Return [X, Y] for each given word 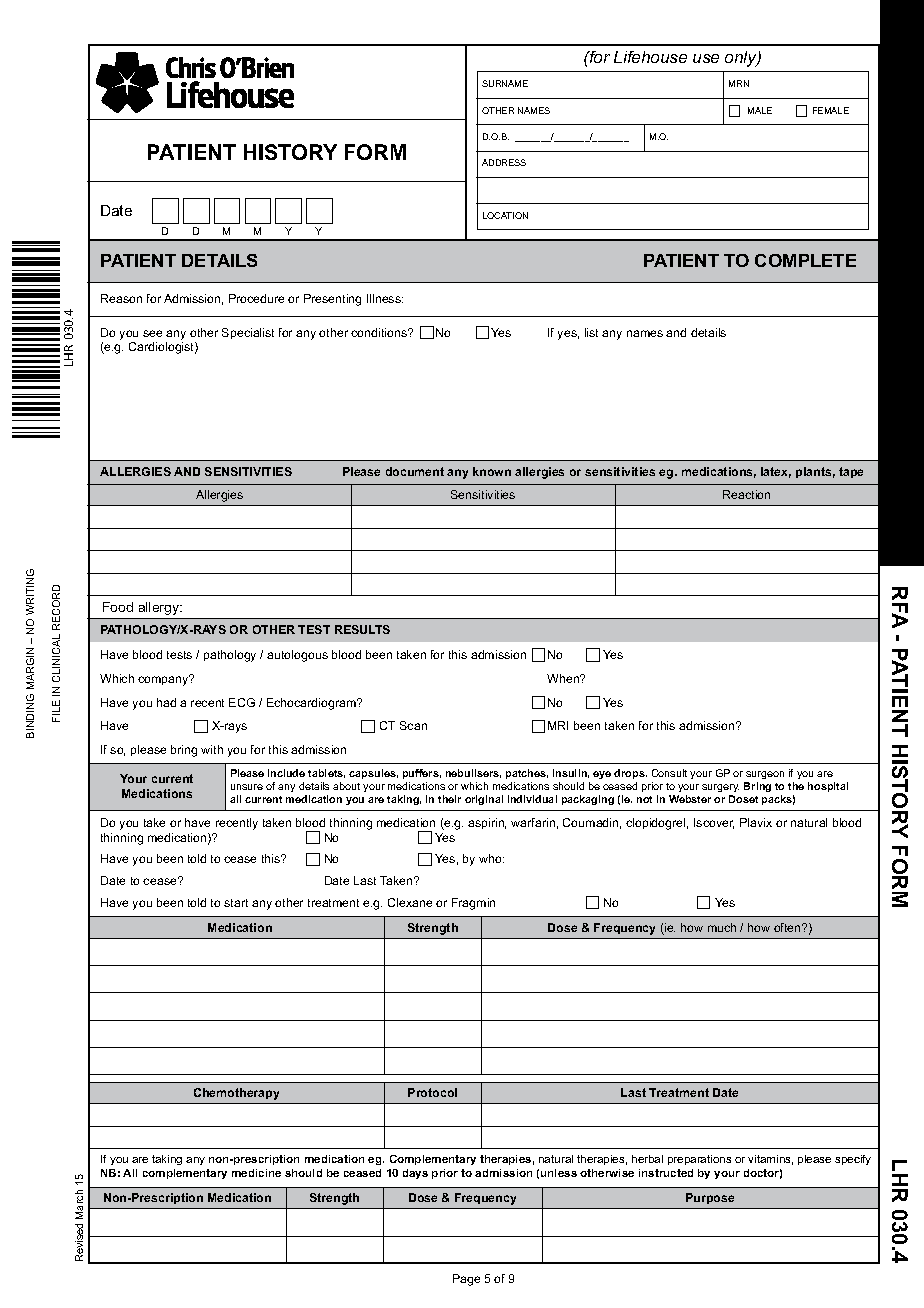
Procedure [256, 298]
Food [118, 607]
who [491, 858]
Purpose [710, 1198]
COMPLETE [805, 260]
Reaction [746, 494]
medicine [256, 1173]
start [236, 903]
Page [466, 1280]
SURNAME [505, 83]
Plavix [756, 822]
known [492, 471]
